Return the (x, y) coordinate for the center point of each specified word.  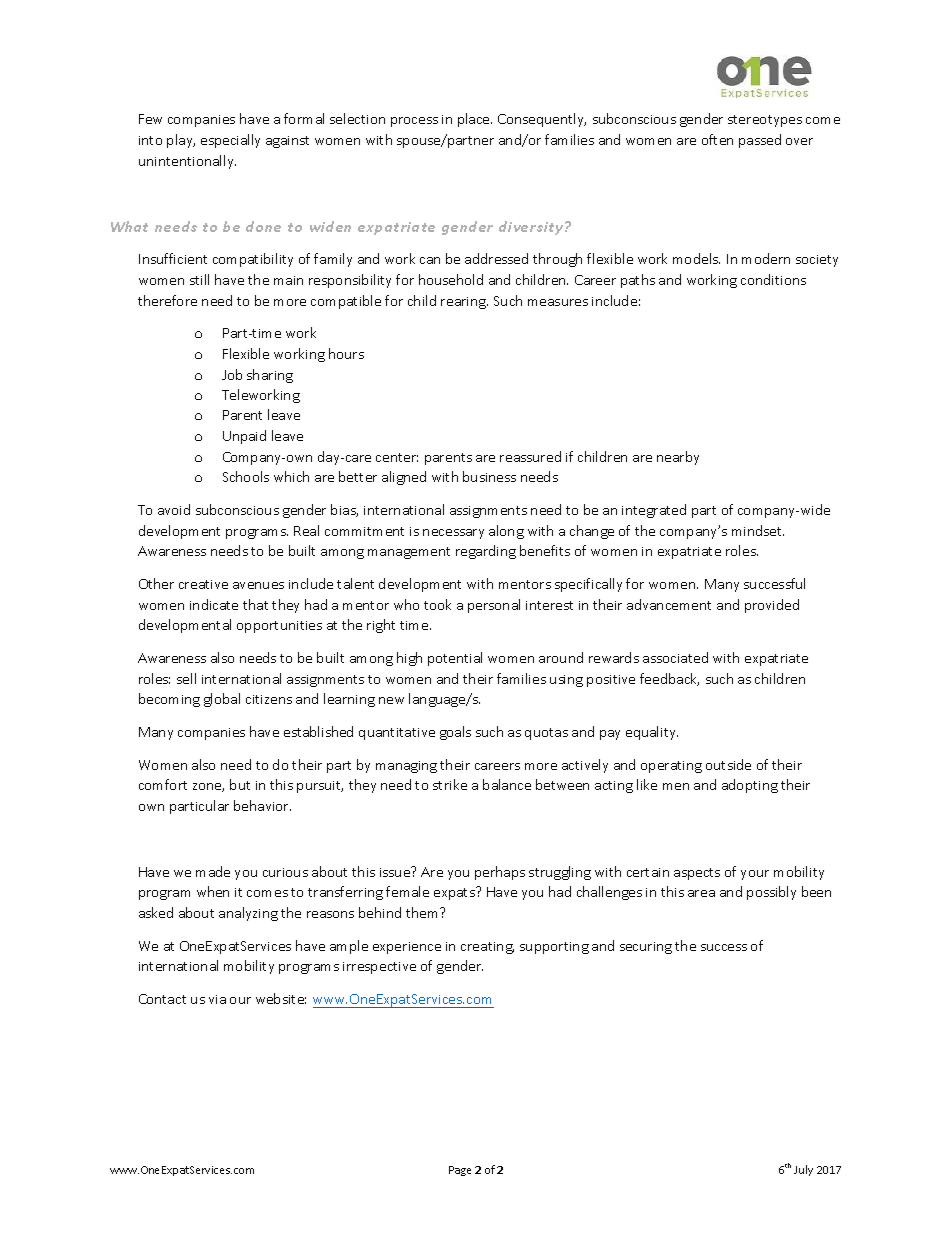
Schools (246, 476)
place (475, 120)
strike (450, 784)
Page (460, 1171)
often (717, 139)
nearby (678, 458)
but (240, 784)
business (489, 476)
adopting (750, 786)
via (217, 999)
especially (230, 141)
